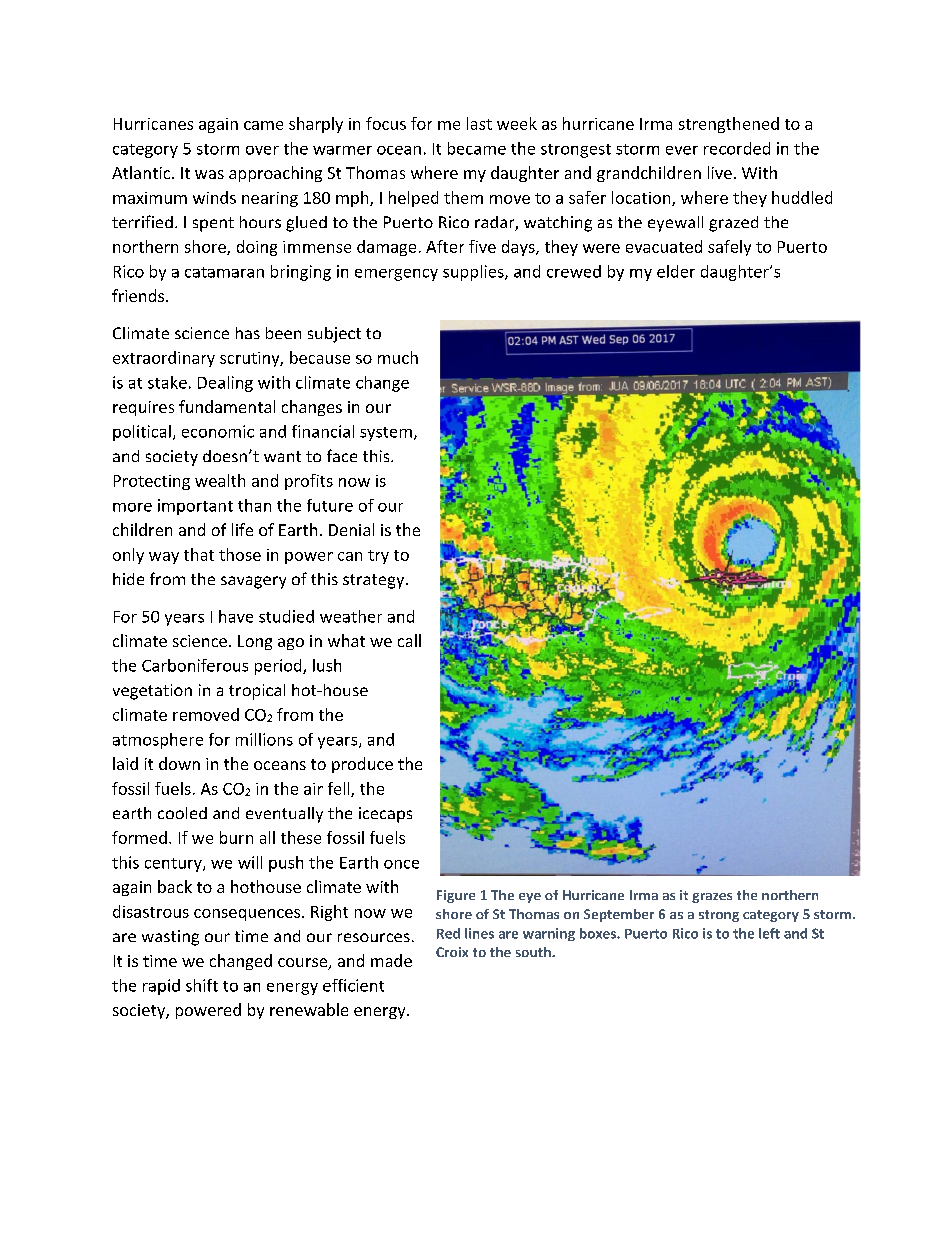 Image resolution: width=952 pixels, height=1233 pixels. Describe the element at coordinates (202, 985) in the page. I see `shift` at that location.
